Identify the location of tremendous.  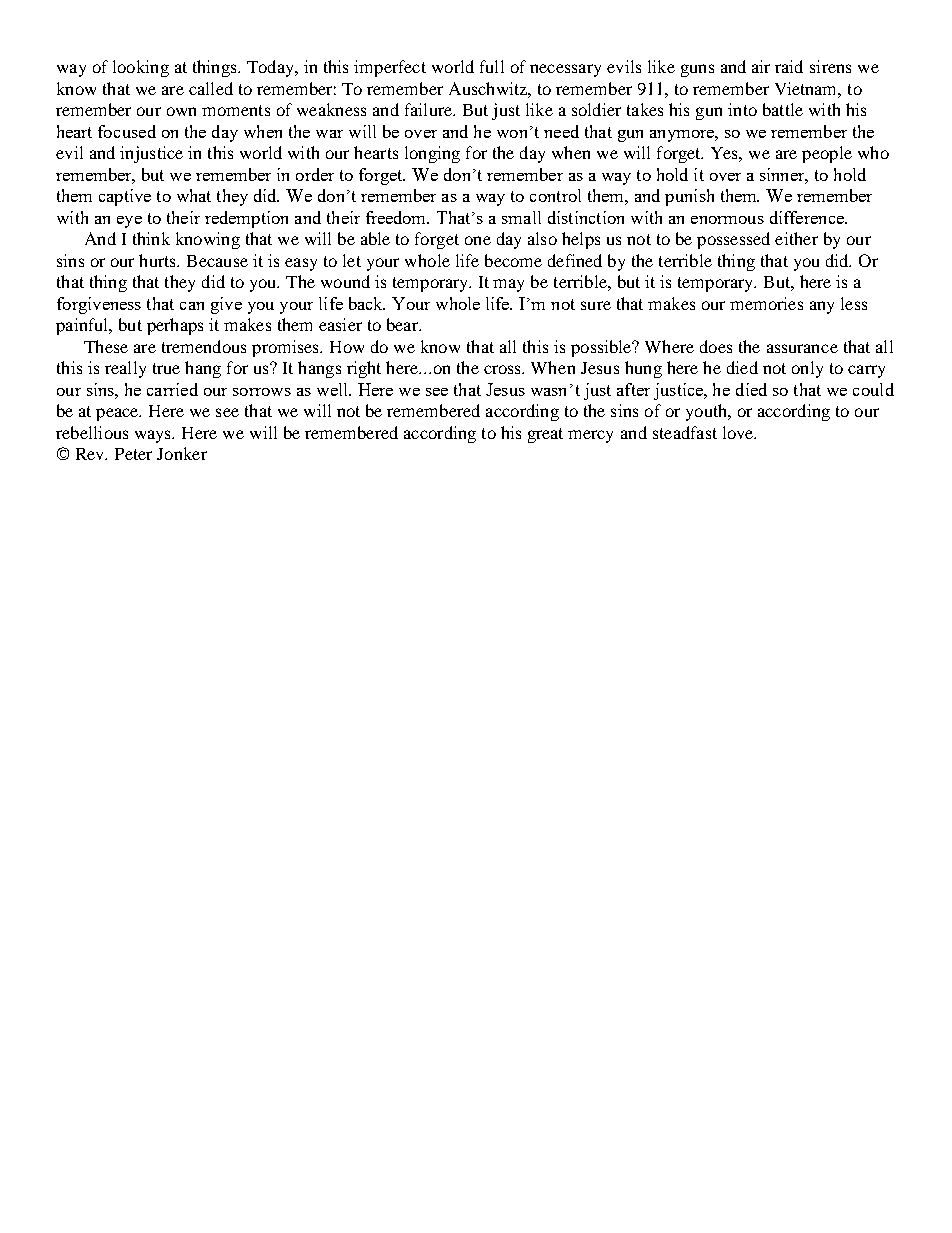
(204, 346).
